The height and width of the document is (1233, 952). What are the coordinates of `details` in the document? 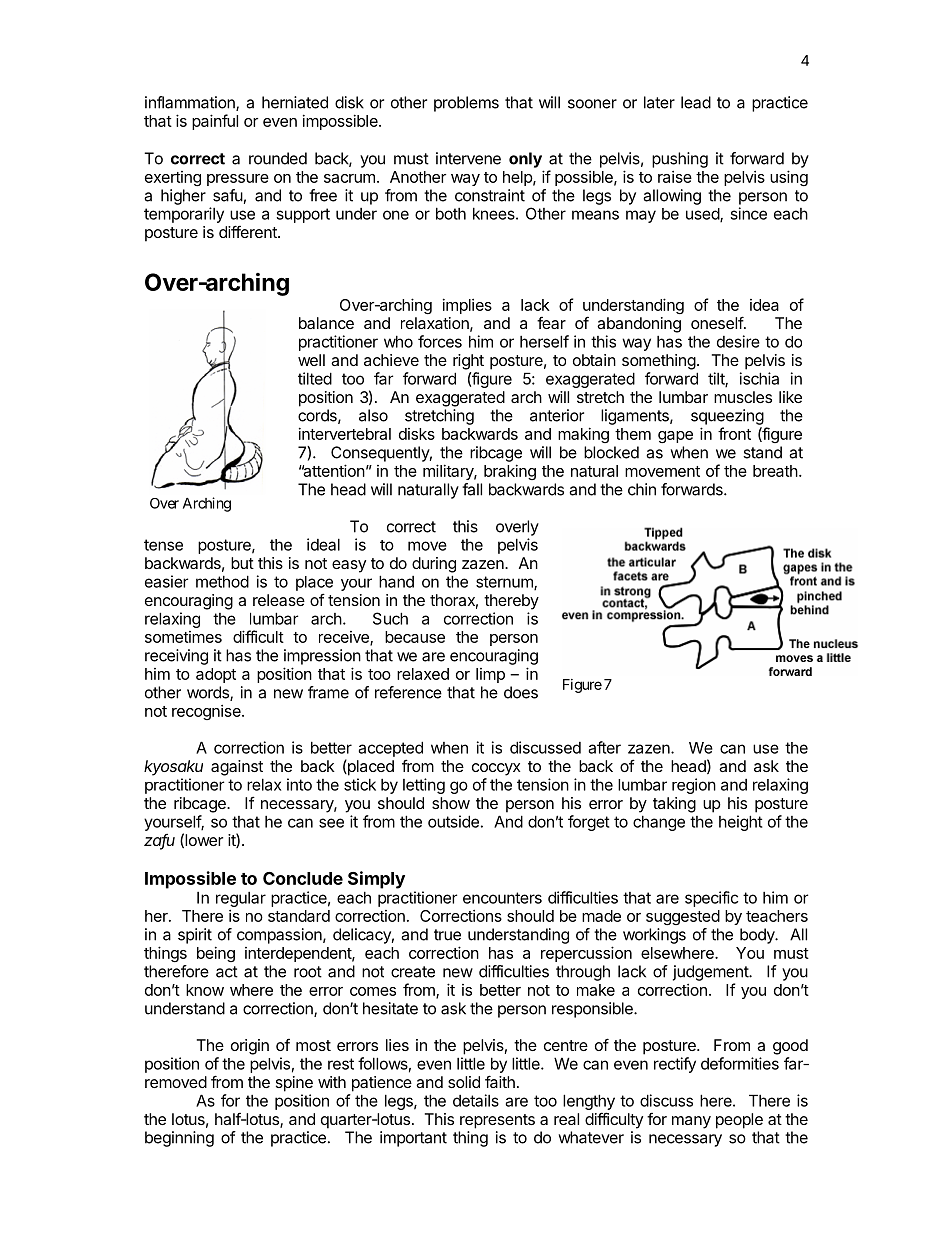 It's located at (476, 1100).
